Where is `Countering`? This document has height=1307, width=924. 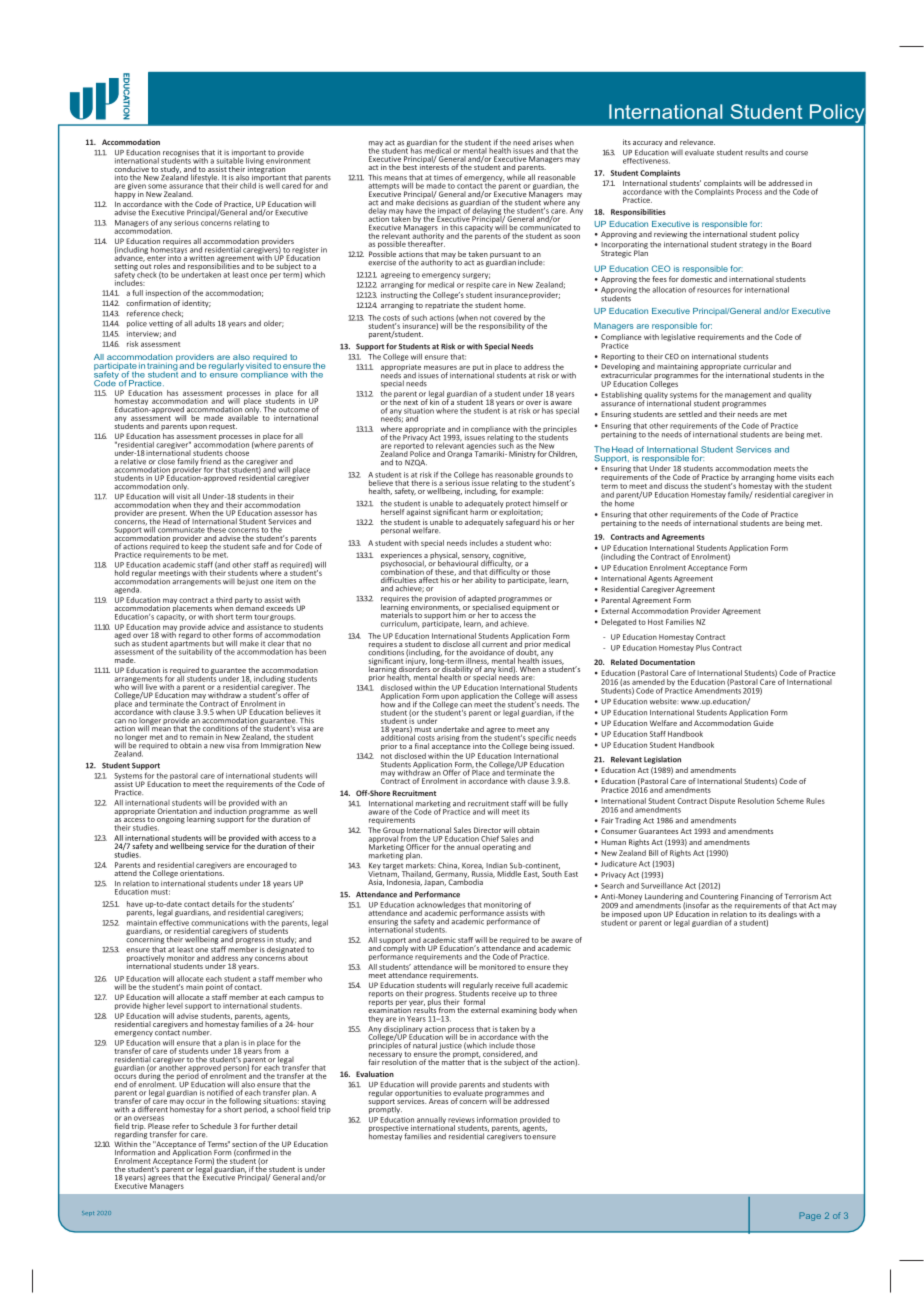 Countering is located at coordinates (719, 898).
